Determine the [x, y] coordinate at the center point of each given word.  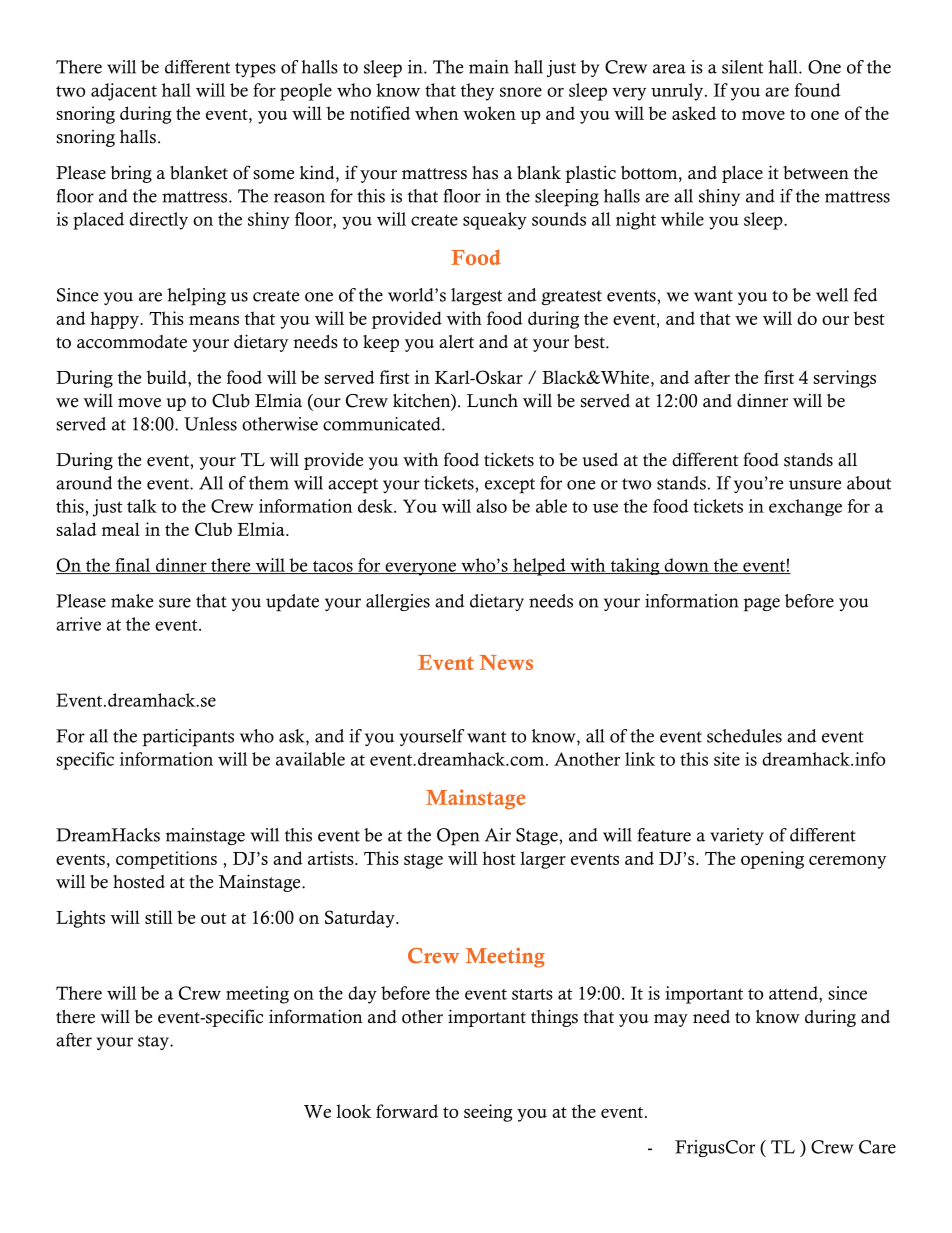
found [818, 90]
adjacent [124, 92]
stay [154, 1042]
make [132, 601]
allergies [398, 602]
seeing [488, 1113]
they [477, 92]
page [762, 605]
